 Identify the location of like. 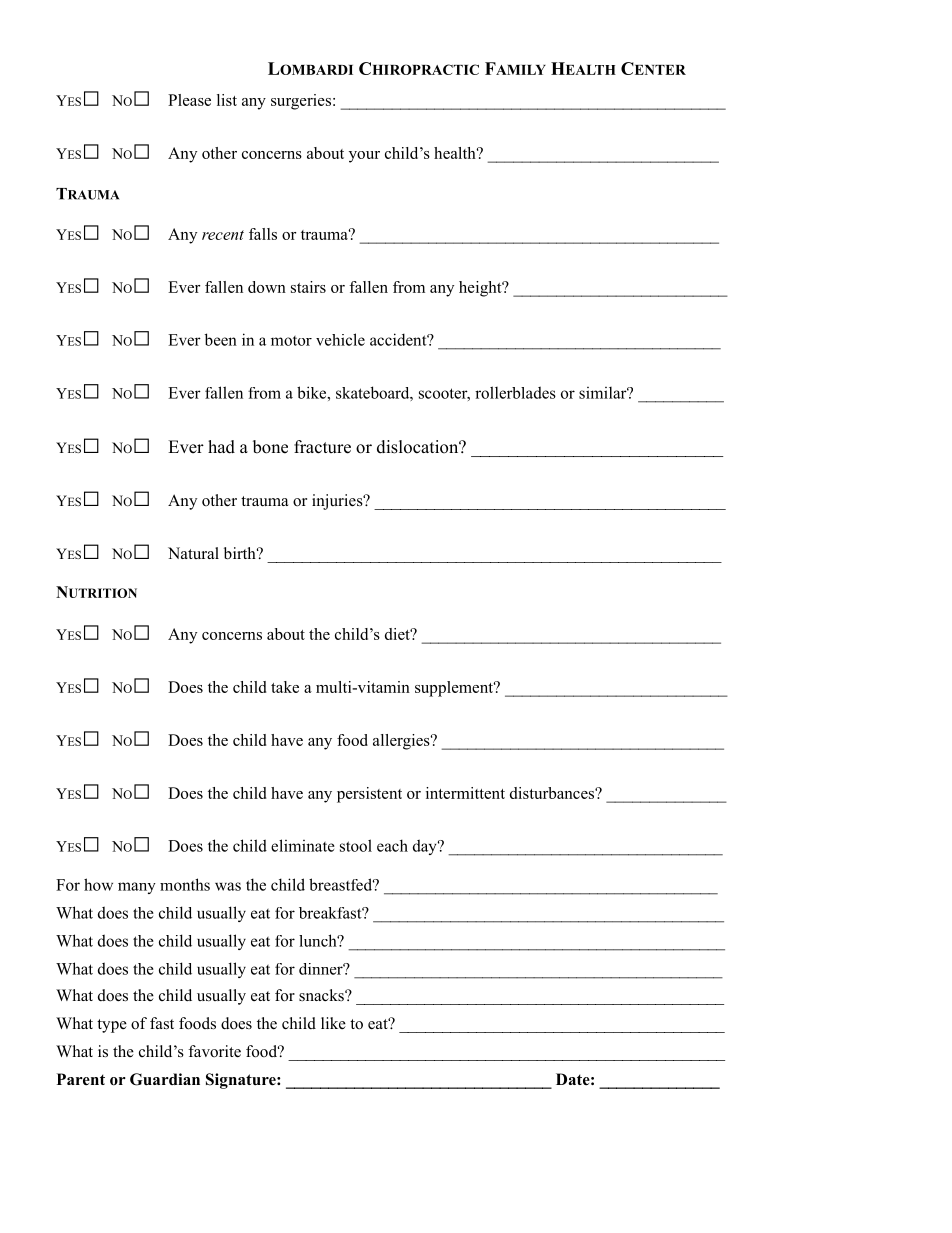
(333, 1023).
